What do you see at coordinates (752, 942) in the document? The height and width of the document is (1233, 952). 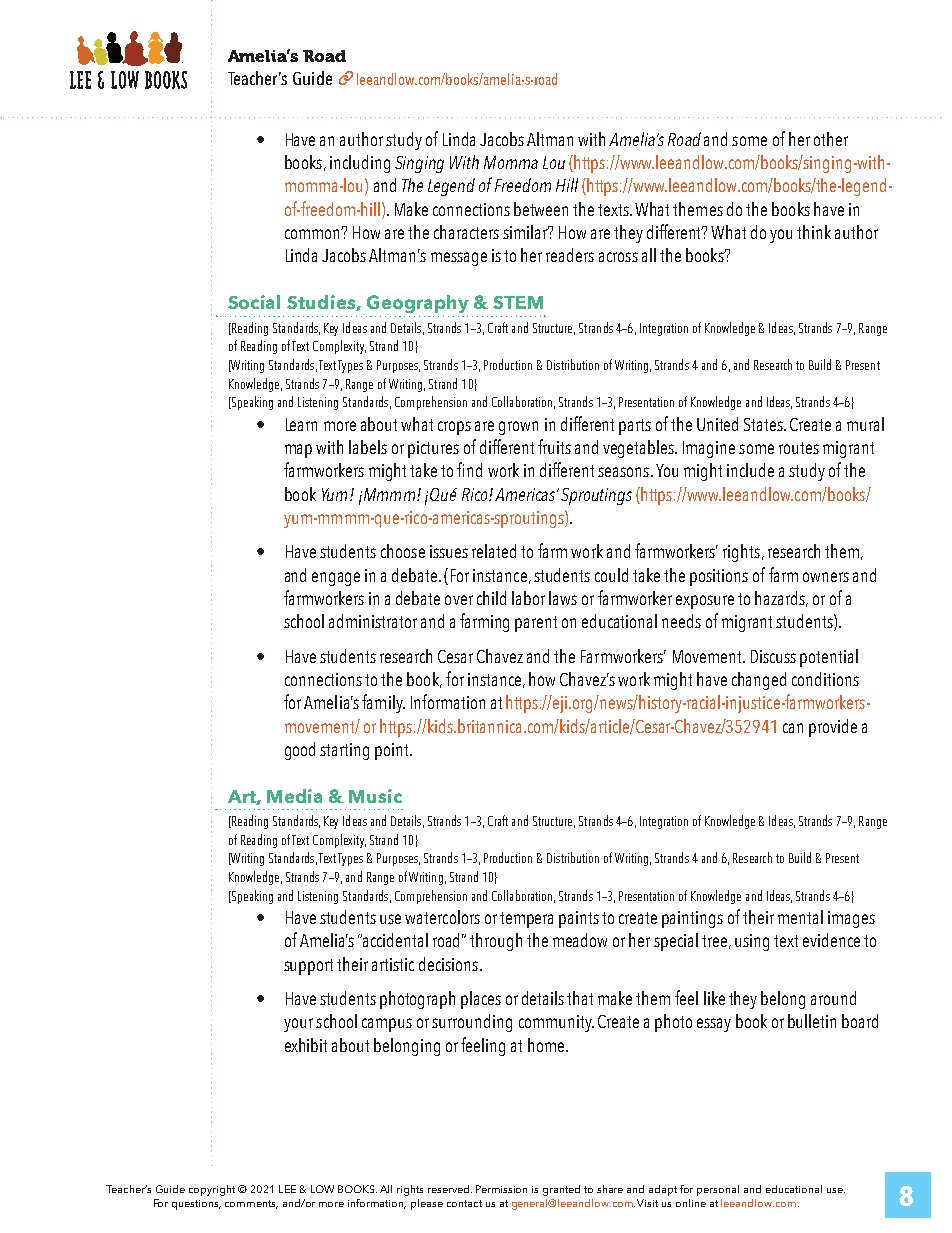 I see `using` at bounding box center [752, 942].
